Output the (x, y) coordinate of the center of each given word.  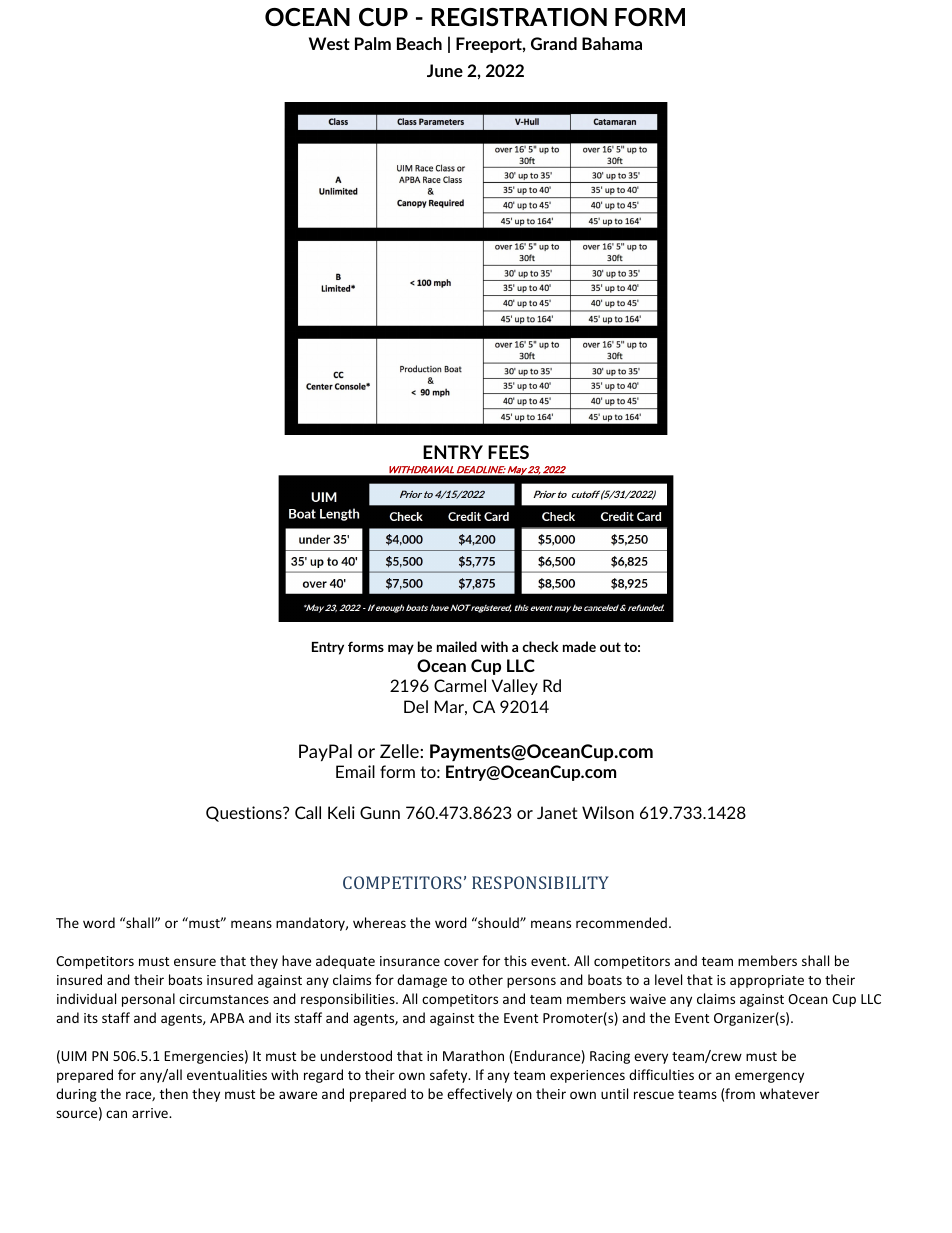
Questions (245, 814)
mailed (457, 646)
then (174, 1093)
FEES (508, 452)
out (610, 647)
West (329, 43)
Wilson (608, 812)
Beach (419, 43)
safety (450, 1076)
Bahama (612, 43)
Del (416, 706)
